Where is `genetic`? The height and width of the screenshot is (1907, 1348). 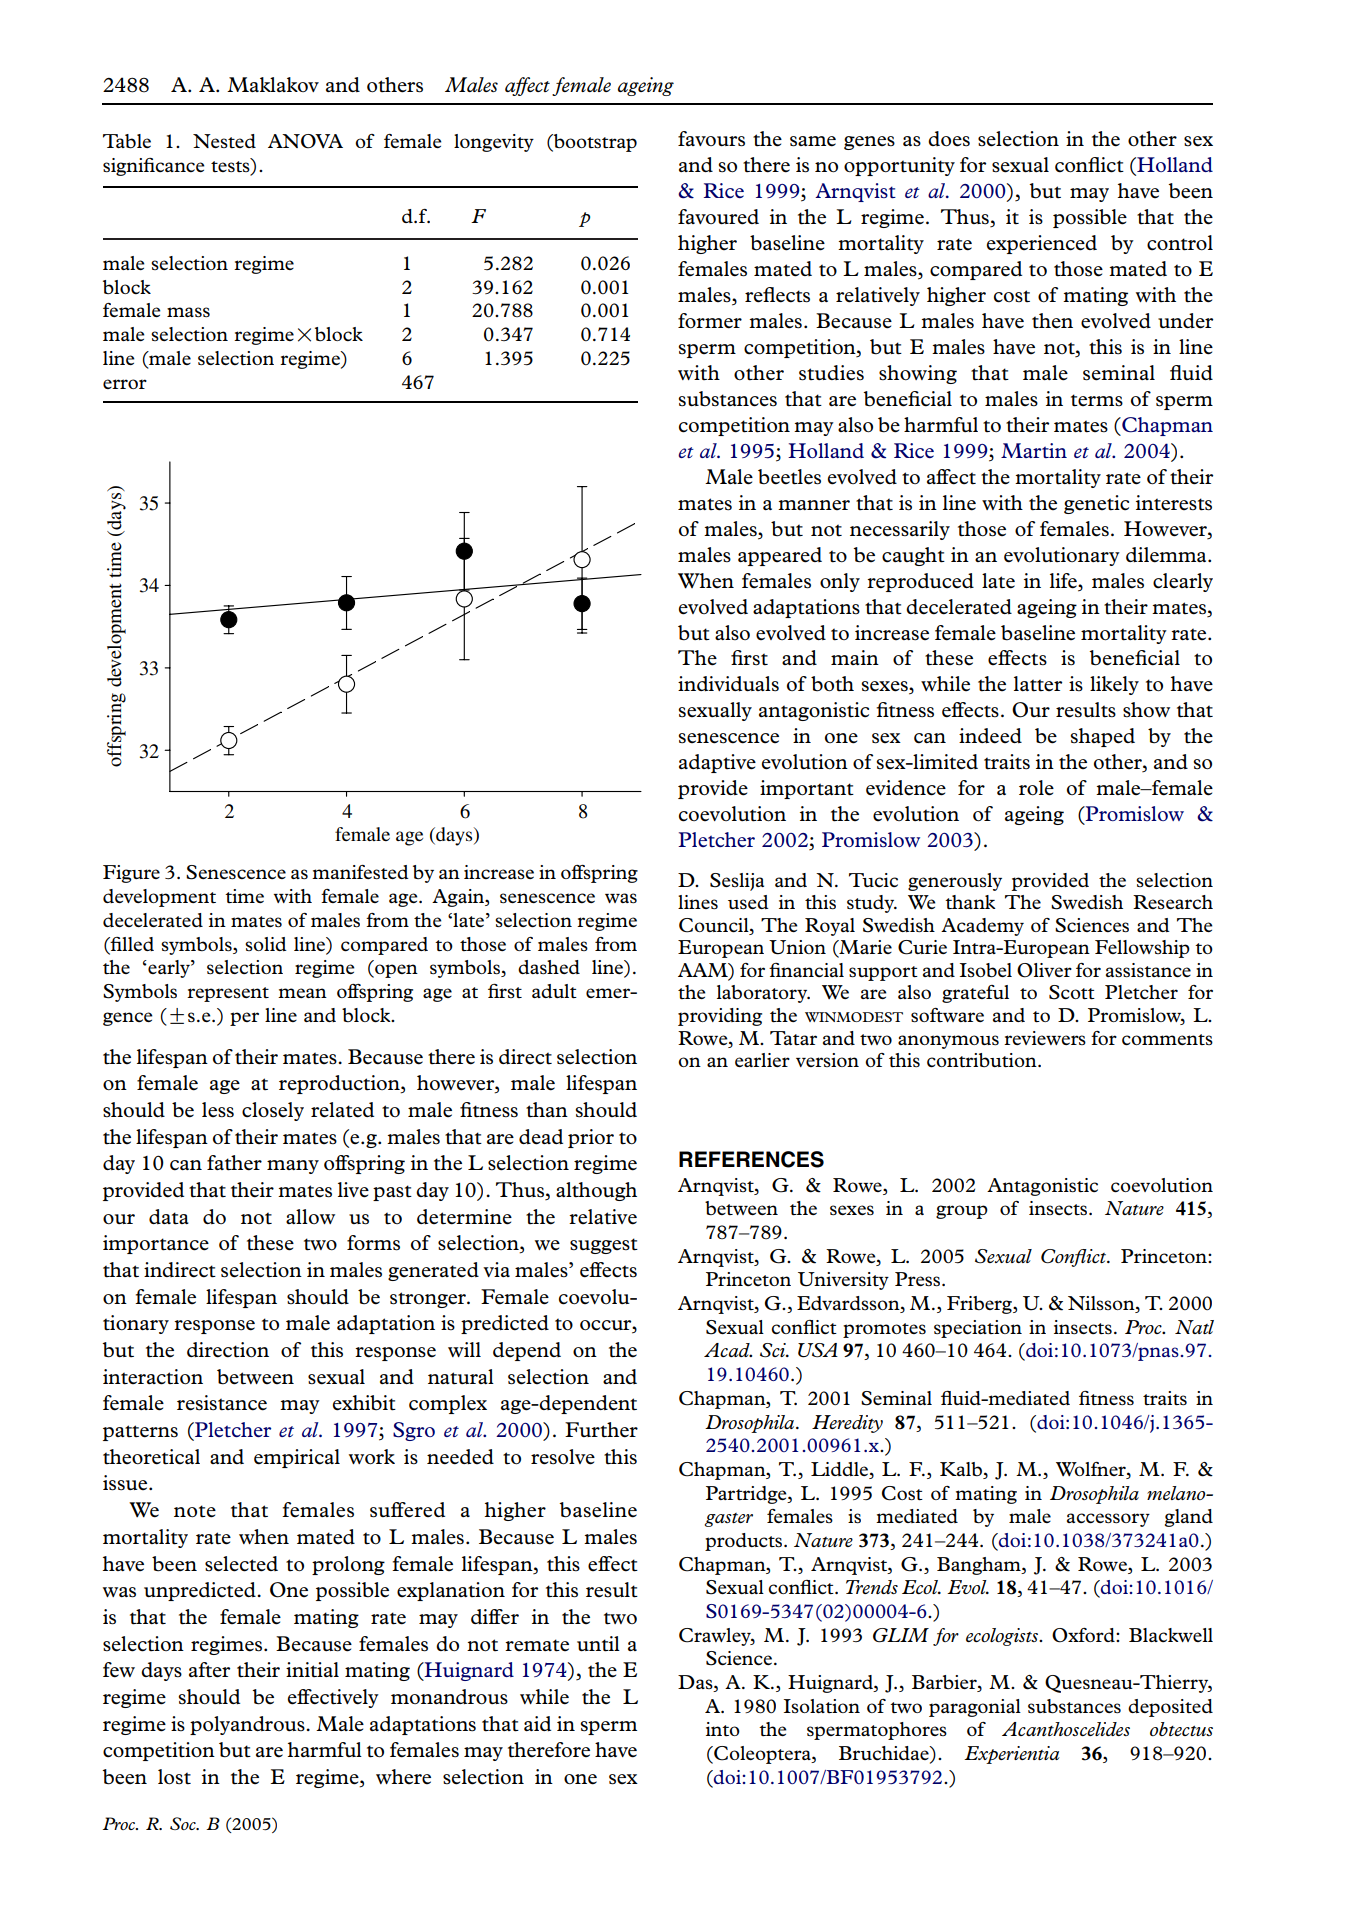
genetic is located at coordinates (1096, 504).
